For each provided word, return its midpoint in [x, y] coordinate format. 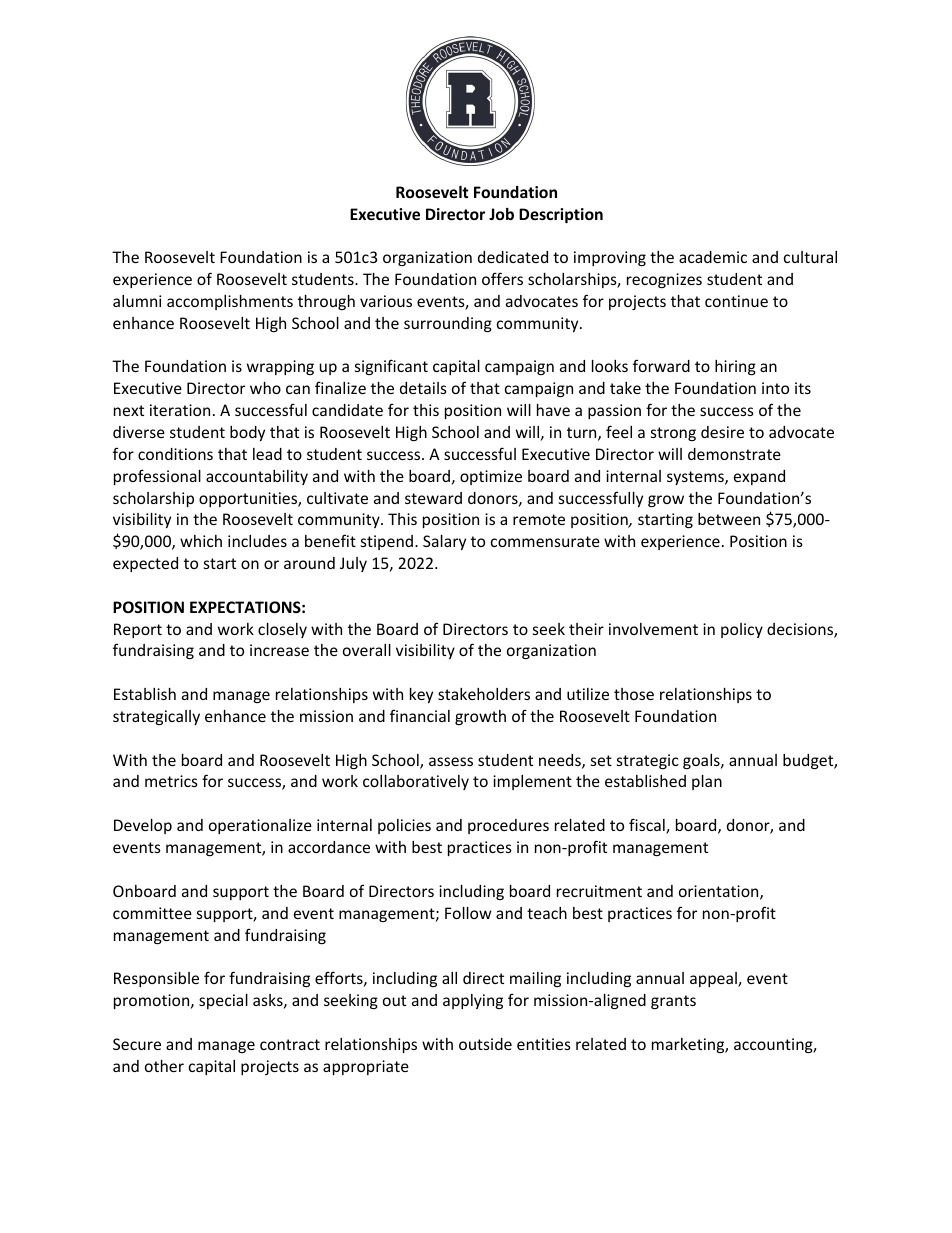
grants [673, 1002]
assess [451, 761]
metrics [171, 781]
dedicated [513, 257]
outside [485, 1044]
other [164, 1066]
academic [713, 257]
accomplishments [230, 302]
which [201, 541]
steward [433, 498]
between [729, 519]
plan [707, 782]
